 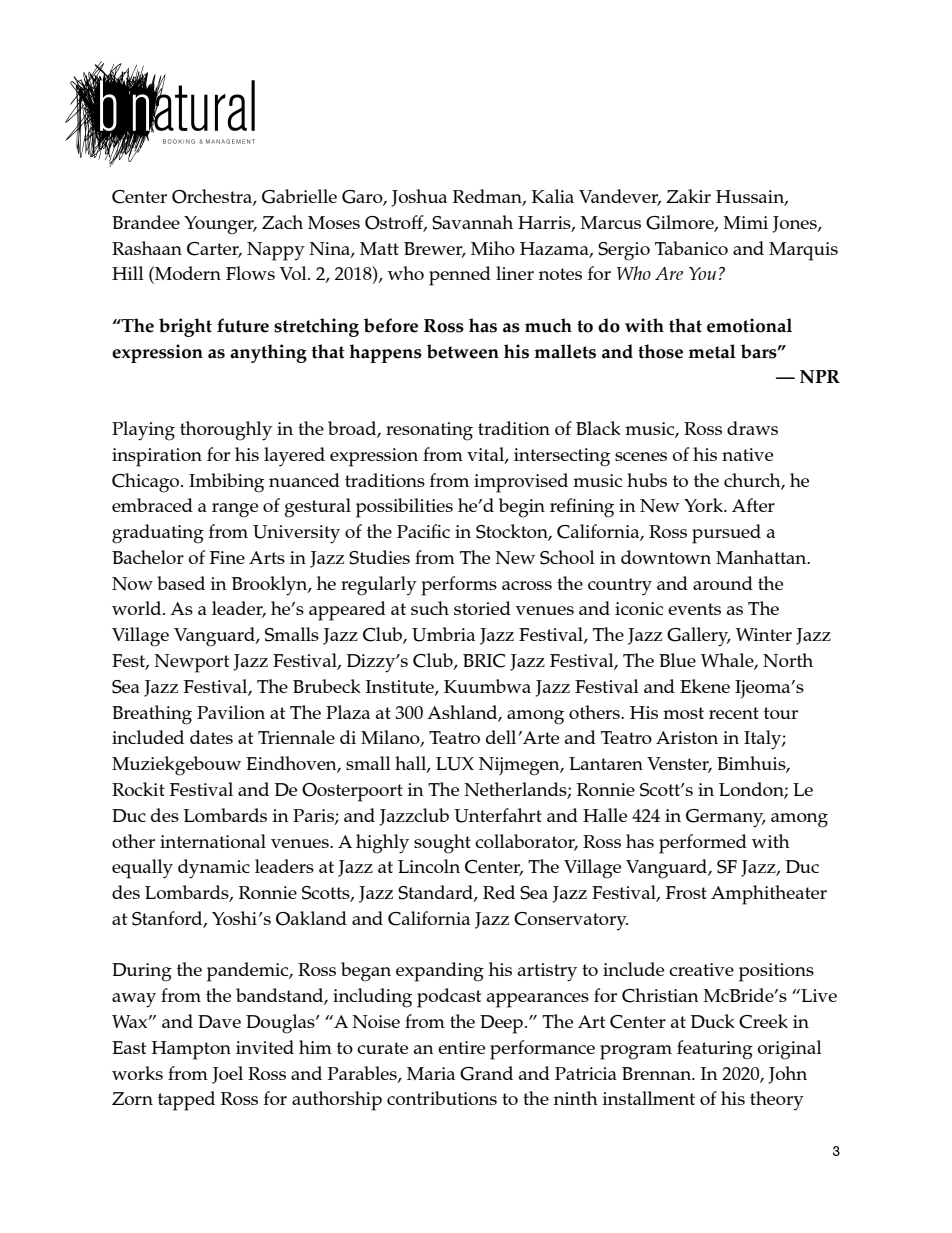 What do you see at coordinates (753, 505) in the image?
I see `After` at bounding box center [753, 505].
